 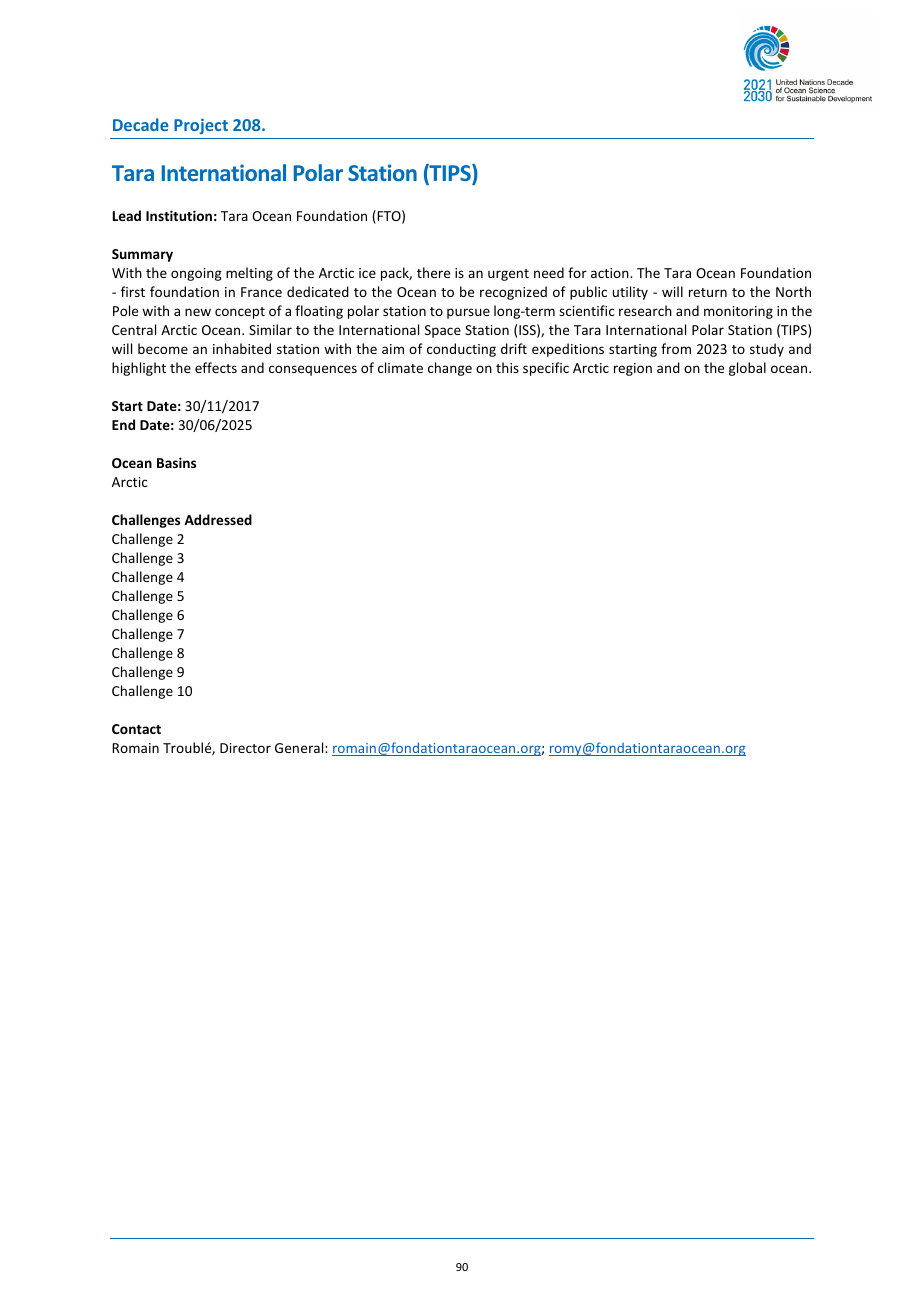 What do you see at coordinates (136, 729) in the document?
I see `Contact` at bounding box center [136, 729].
